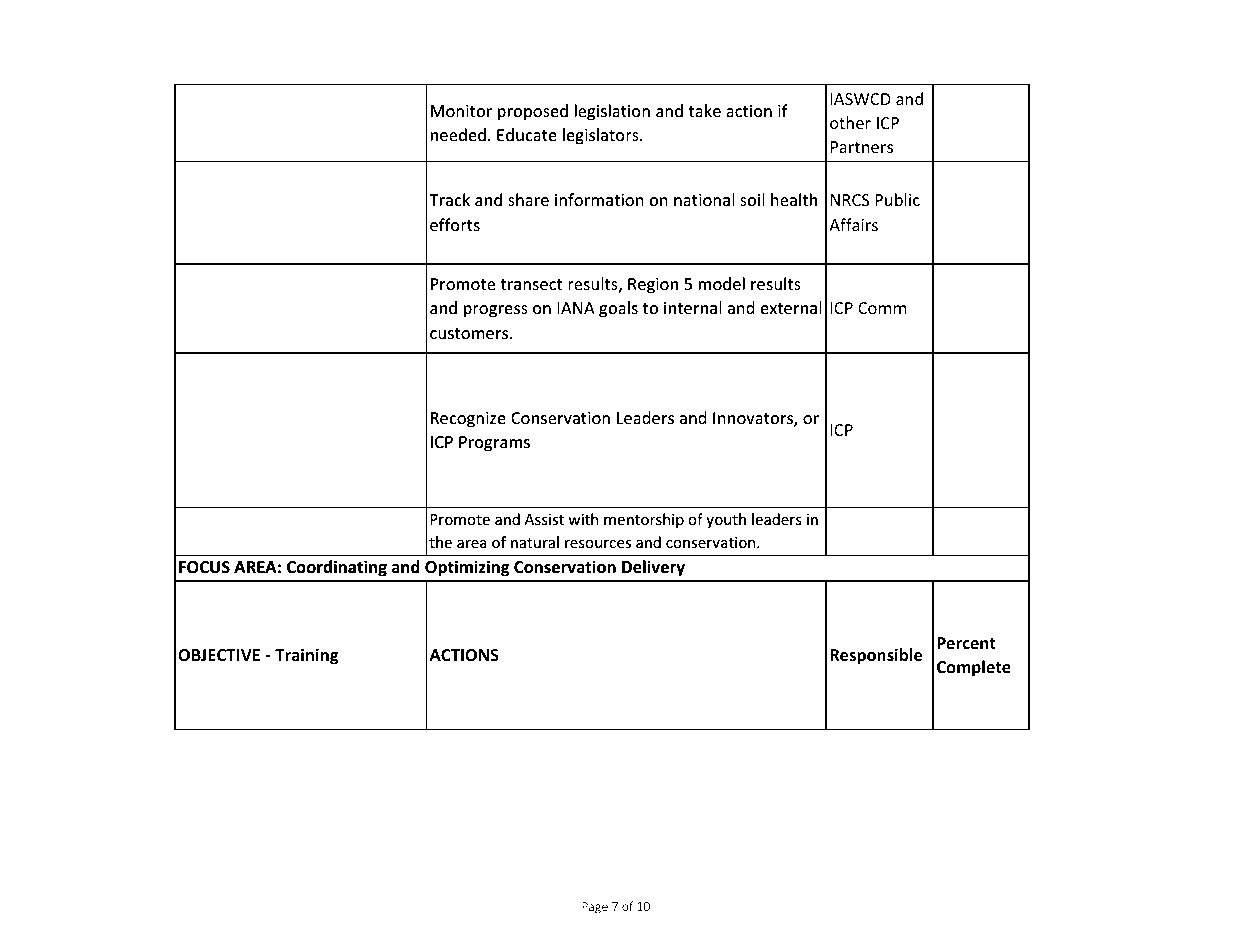 The width and height of the screenshot is (1233, 952). I want to click on legislators, so click(602, 136).
